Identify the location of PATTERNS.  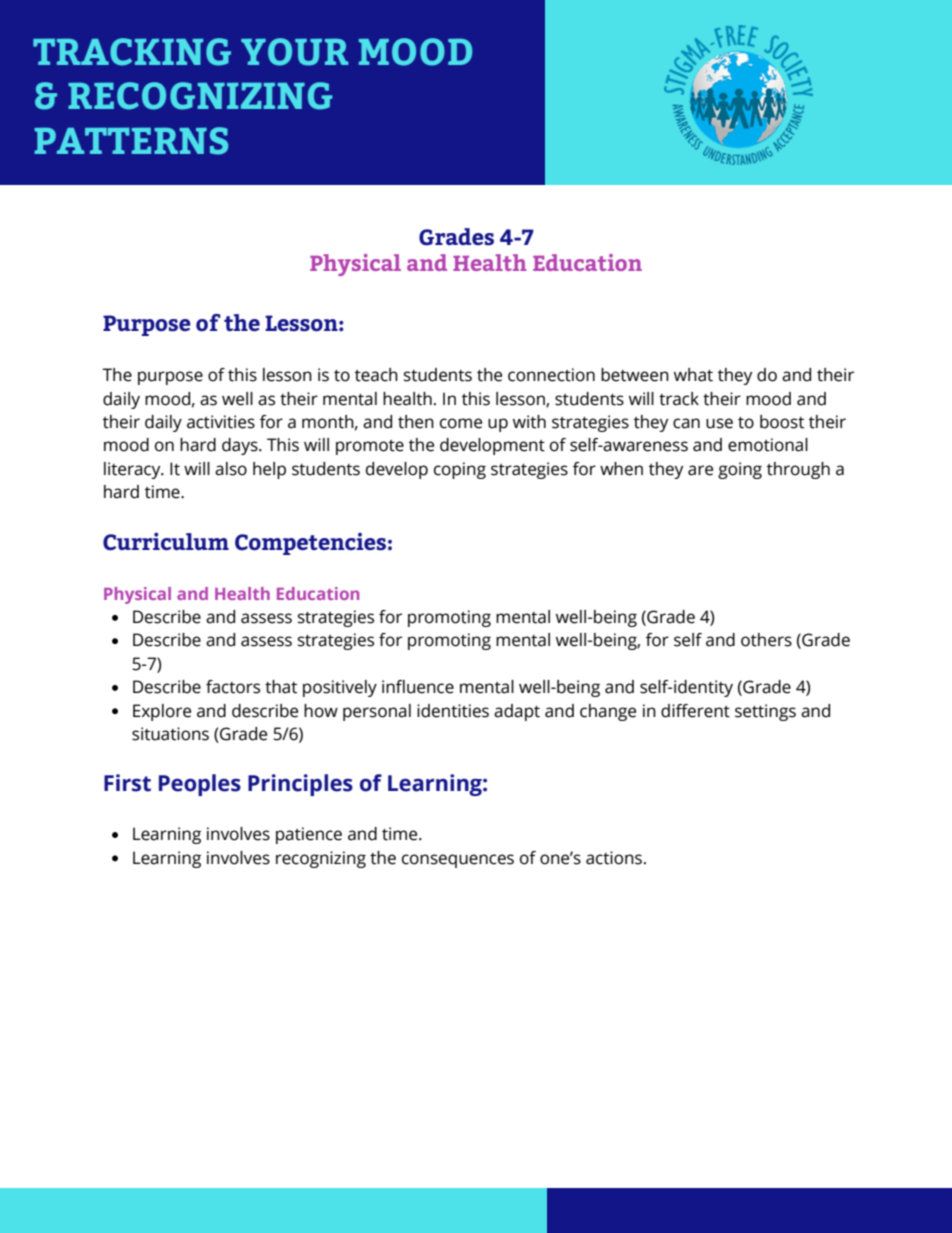
(131, 141).
